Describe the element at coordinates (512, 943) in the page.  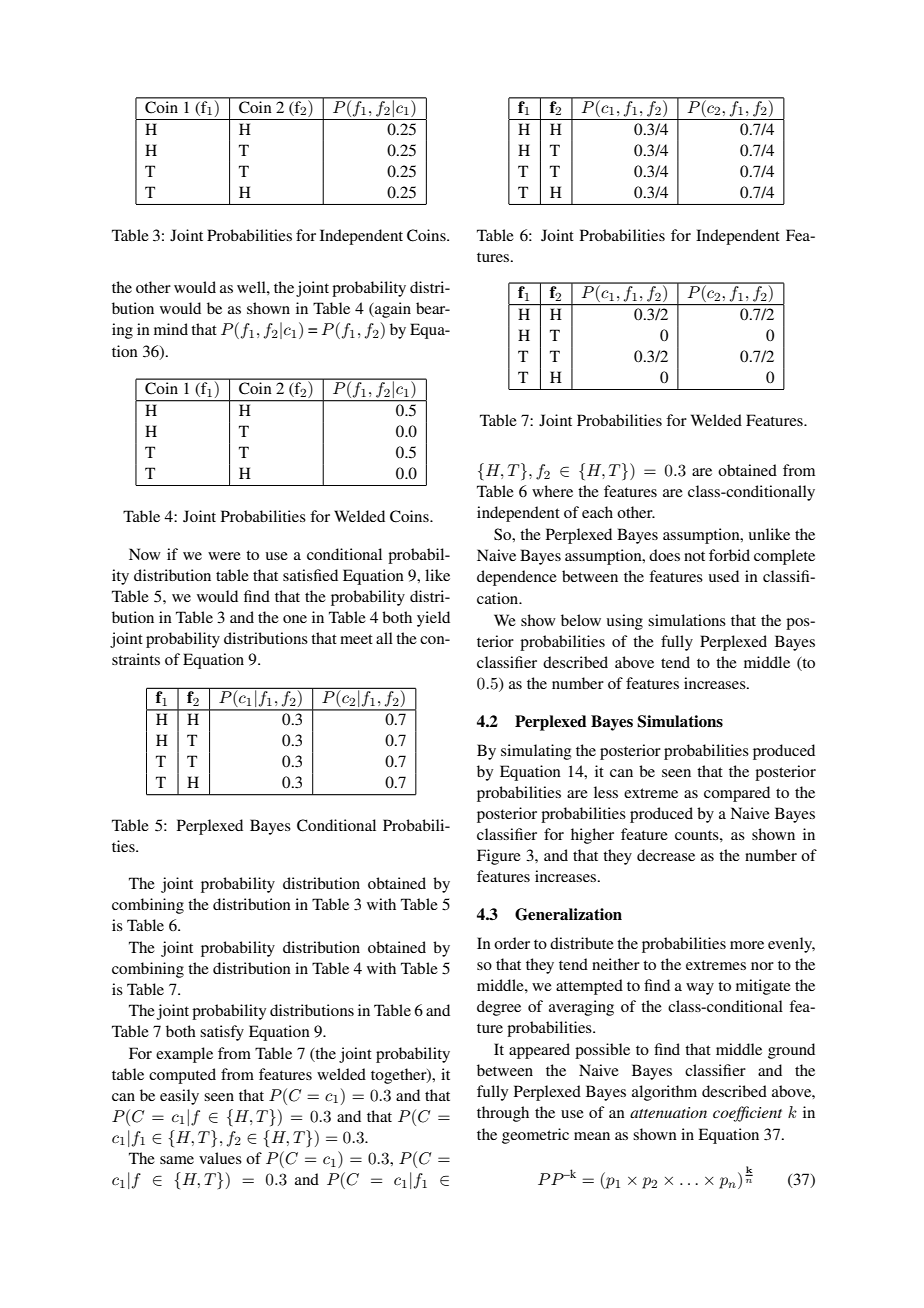
I see `order` at that location.
